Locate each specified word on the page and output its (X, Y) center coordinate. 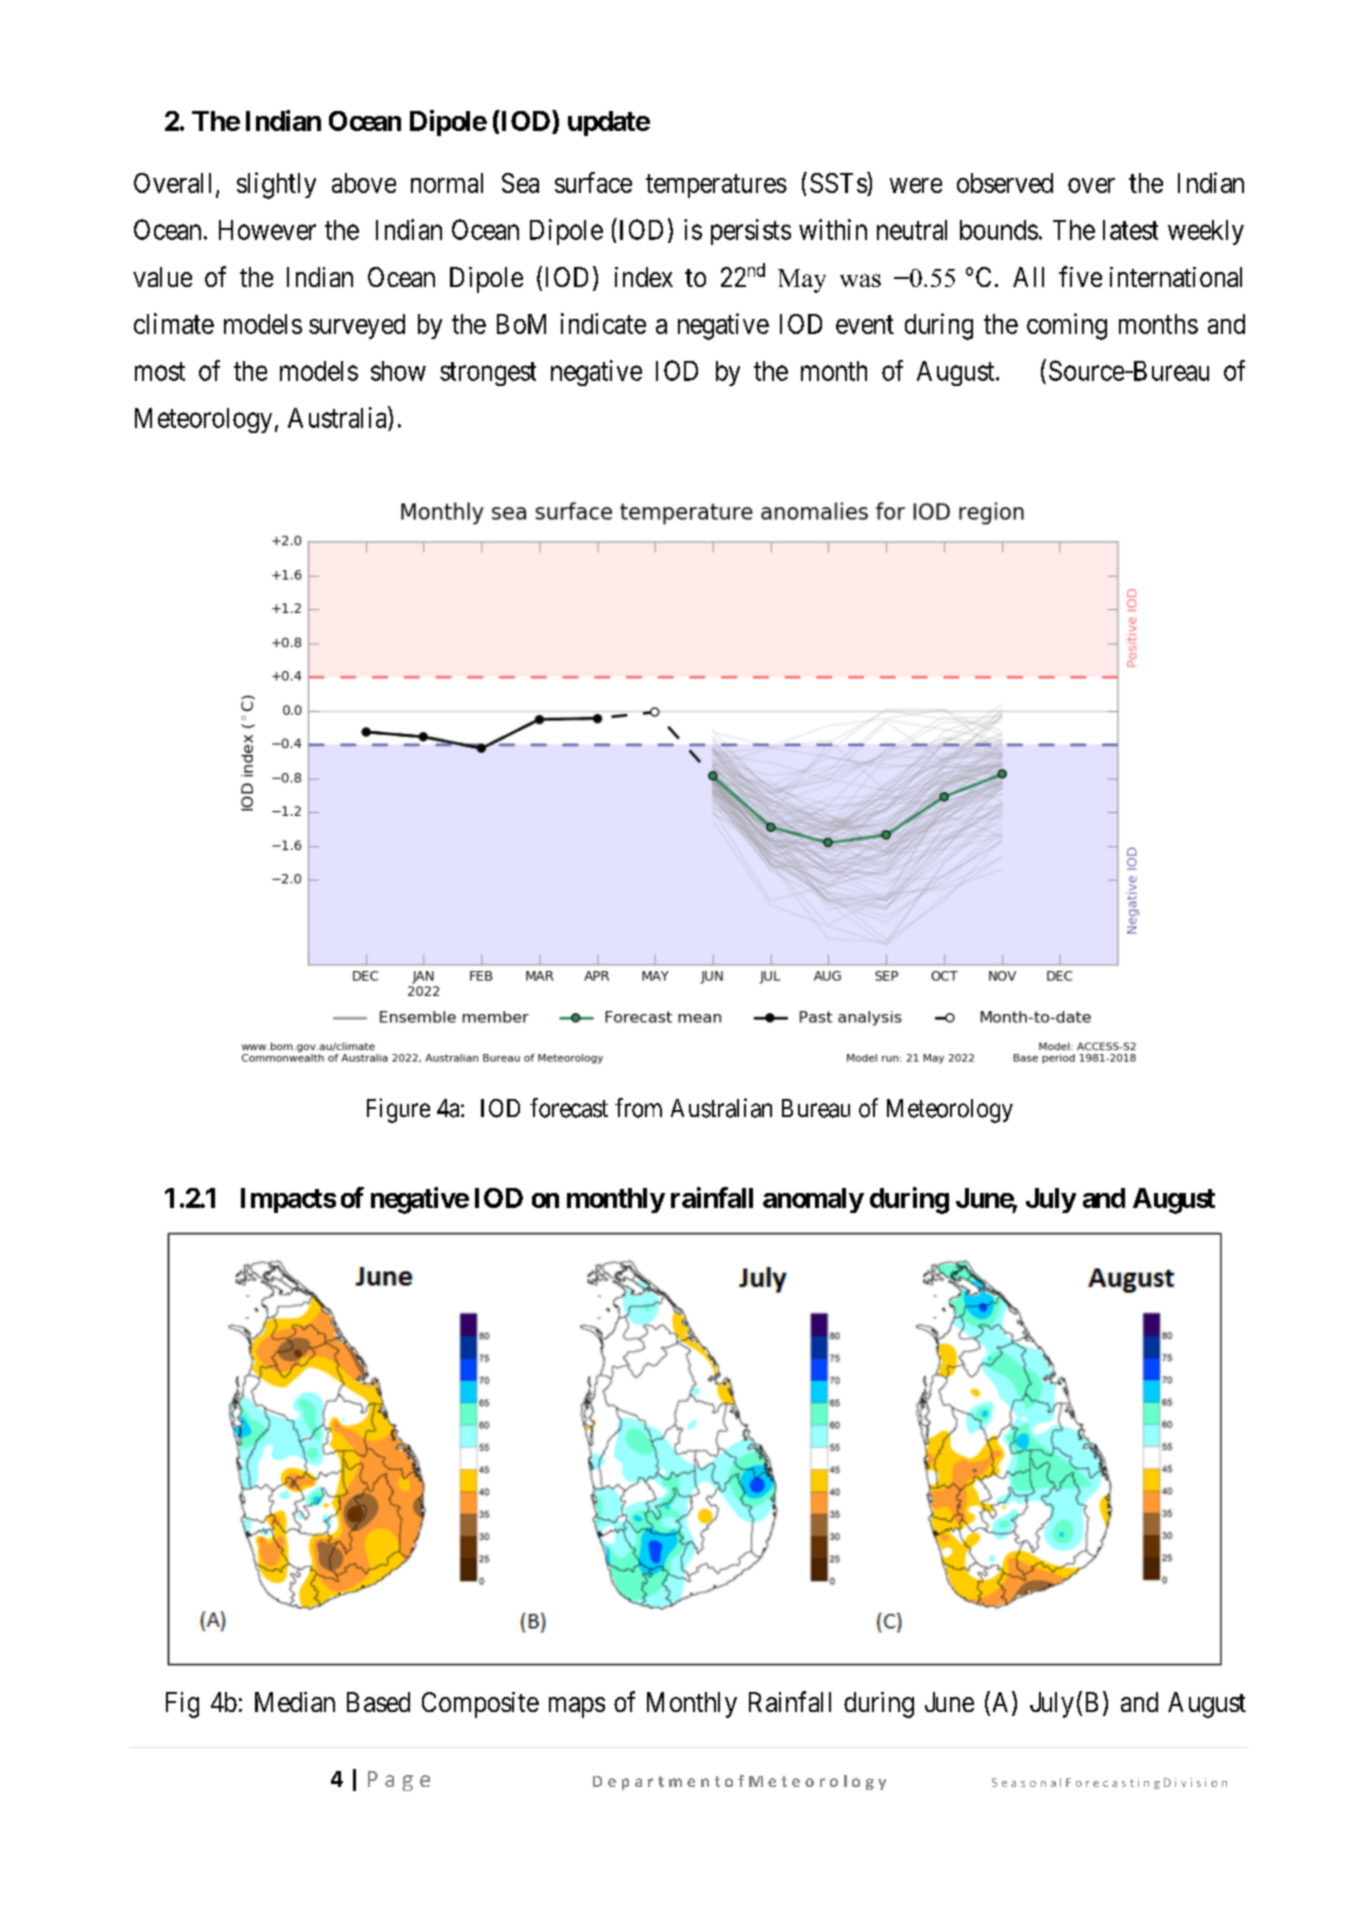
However (267, 230)
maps (577, 1707)
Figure (398, 1110)
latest (1130, 230)
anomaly (813, 1200)
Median (295, 1702)
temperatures (716, 186)
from (638, 1108)
